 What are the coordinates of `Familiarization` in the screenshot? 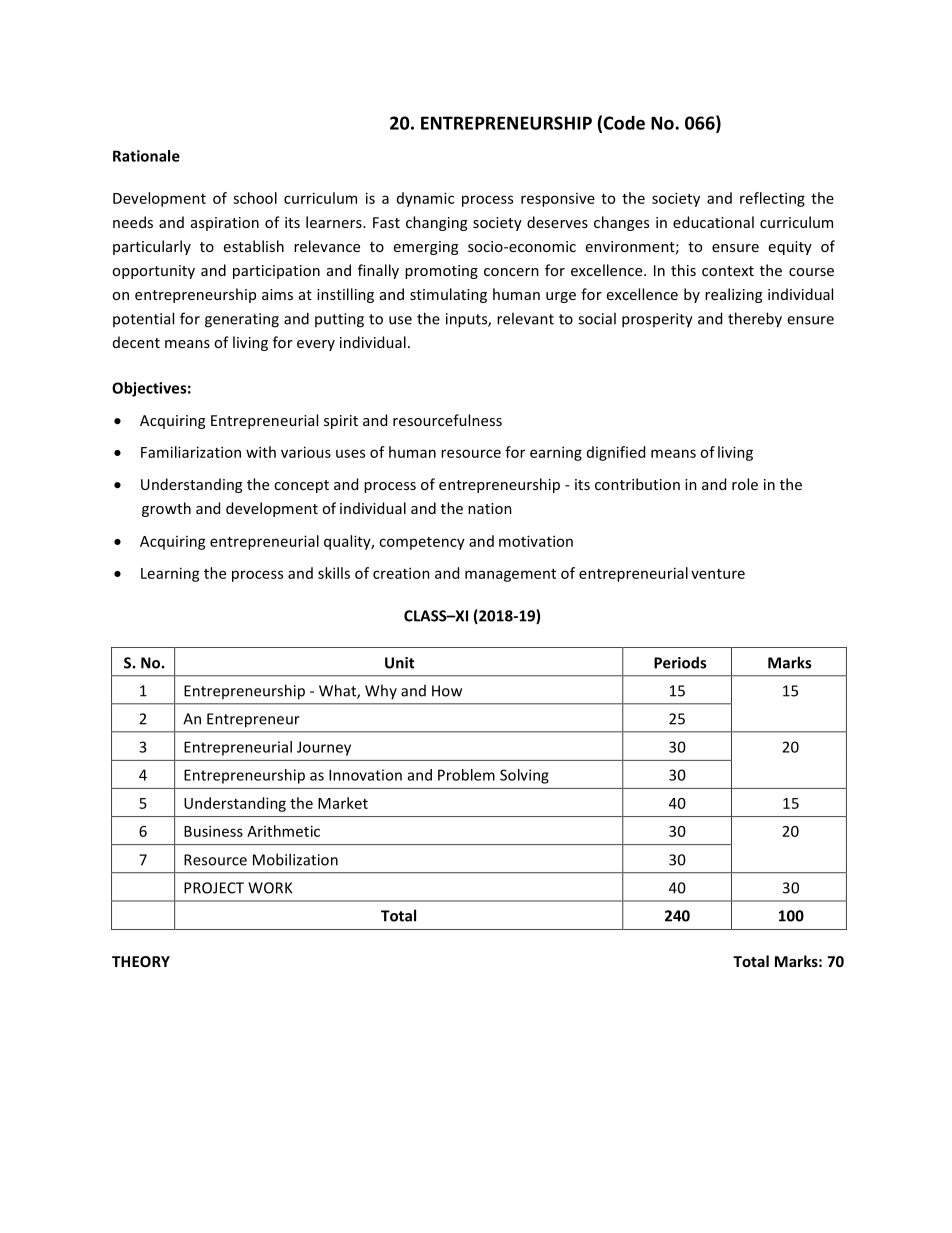 It's located at (191, 452).
